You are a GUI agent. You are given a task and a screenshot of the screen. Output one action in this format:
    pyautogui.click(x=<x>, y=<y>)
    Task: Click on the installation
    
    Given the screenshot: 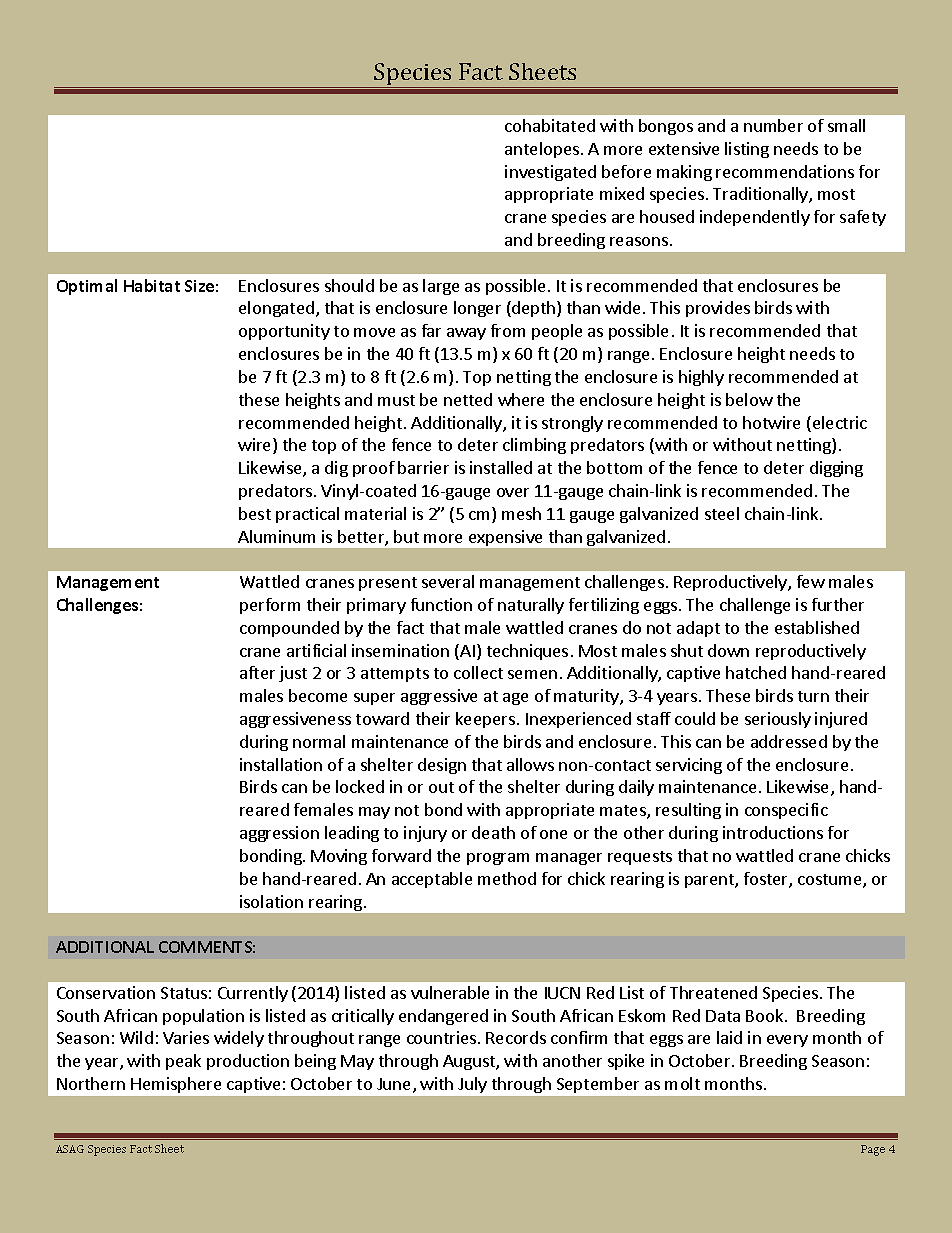 What is the action you would take?
    pyautogui.click(x=281, y=764)
